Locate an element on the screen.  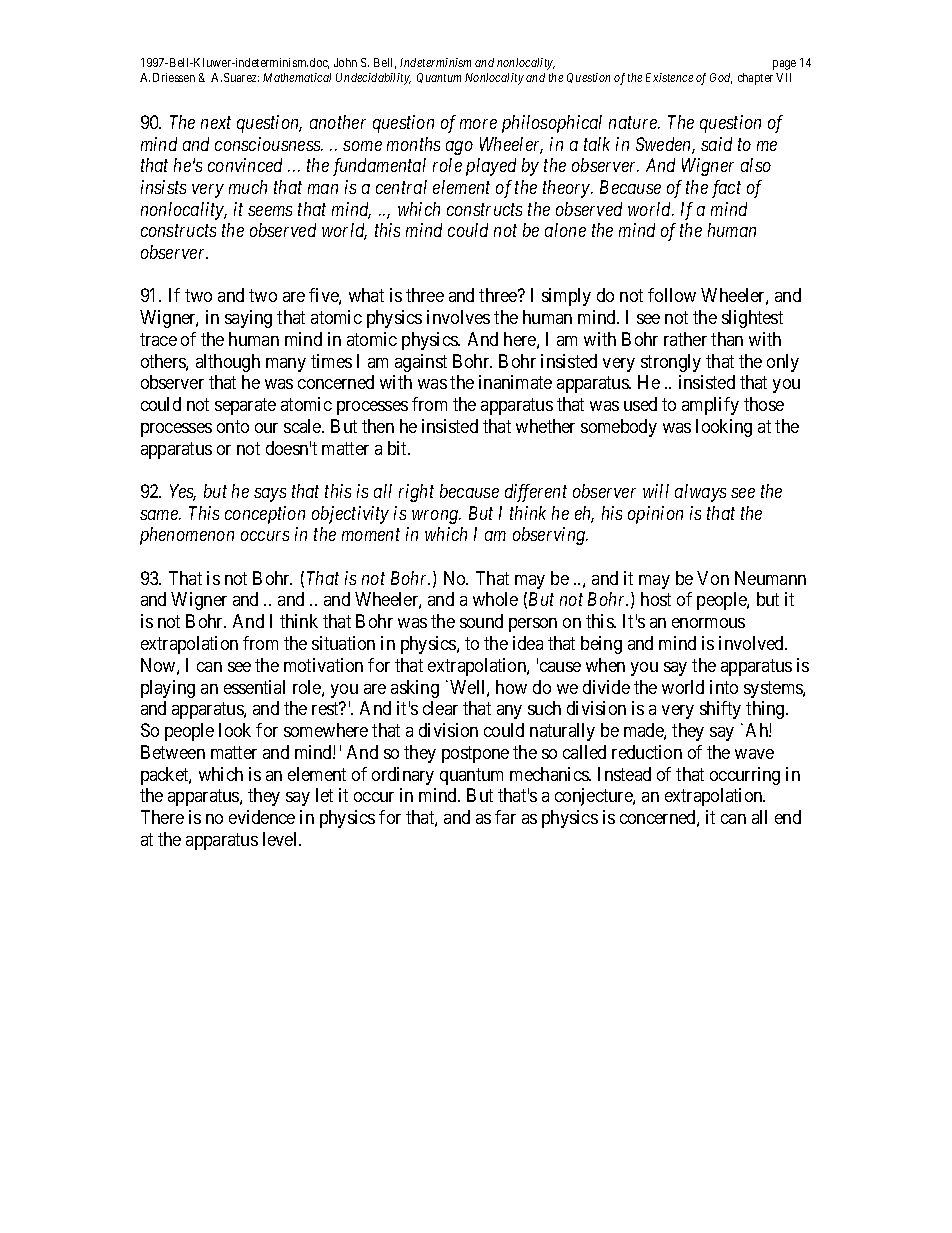
God is located at coordinates (721, 78).
